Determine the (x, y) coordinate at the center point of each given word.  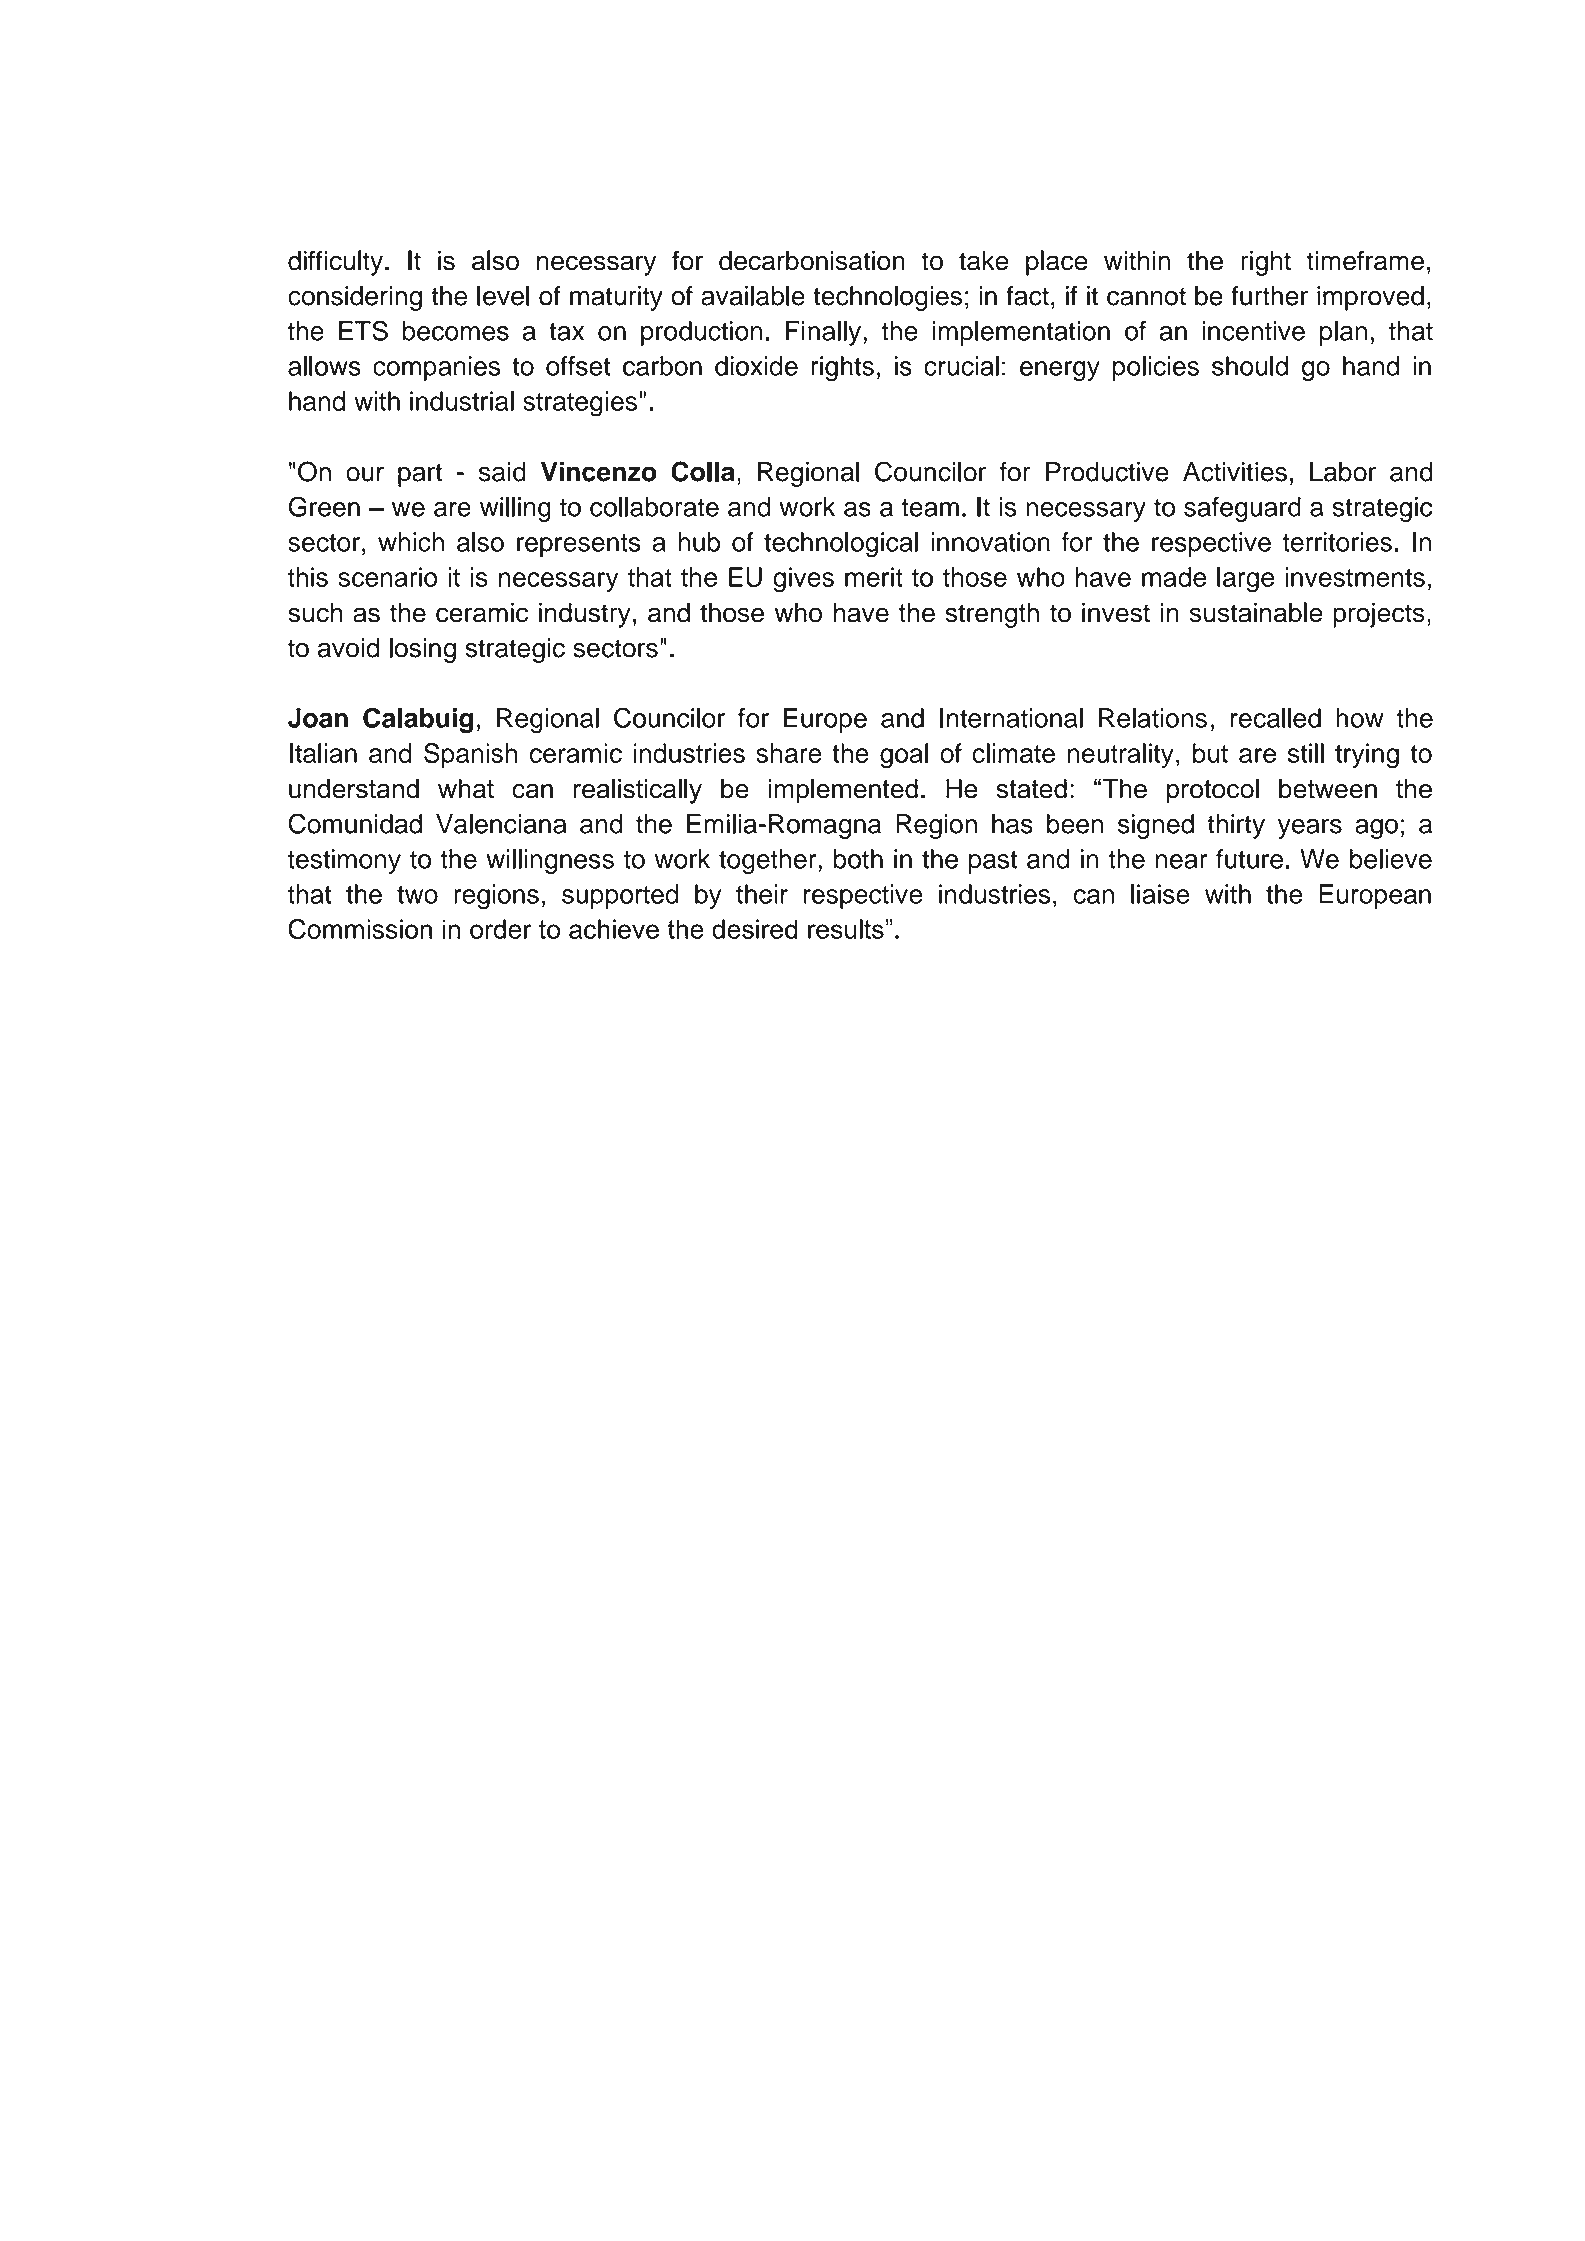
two (417, 895)
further (1269, 295)
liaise (1160, 894)
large (1245, 580)
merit (874, 577)
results (847, 929)
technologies (887, 298)
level (503, 296)
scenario (387, 577)
